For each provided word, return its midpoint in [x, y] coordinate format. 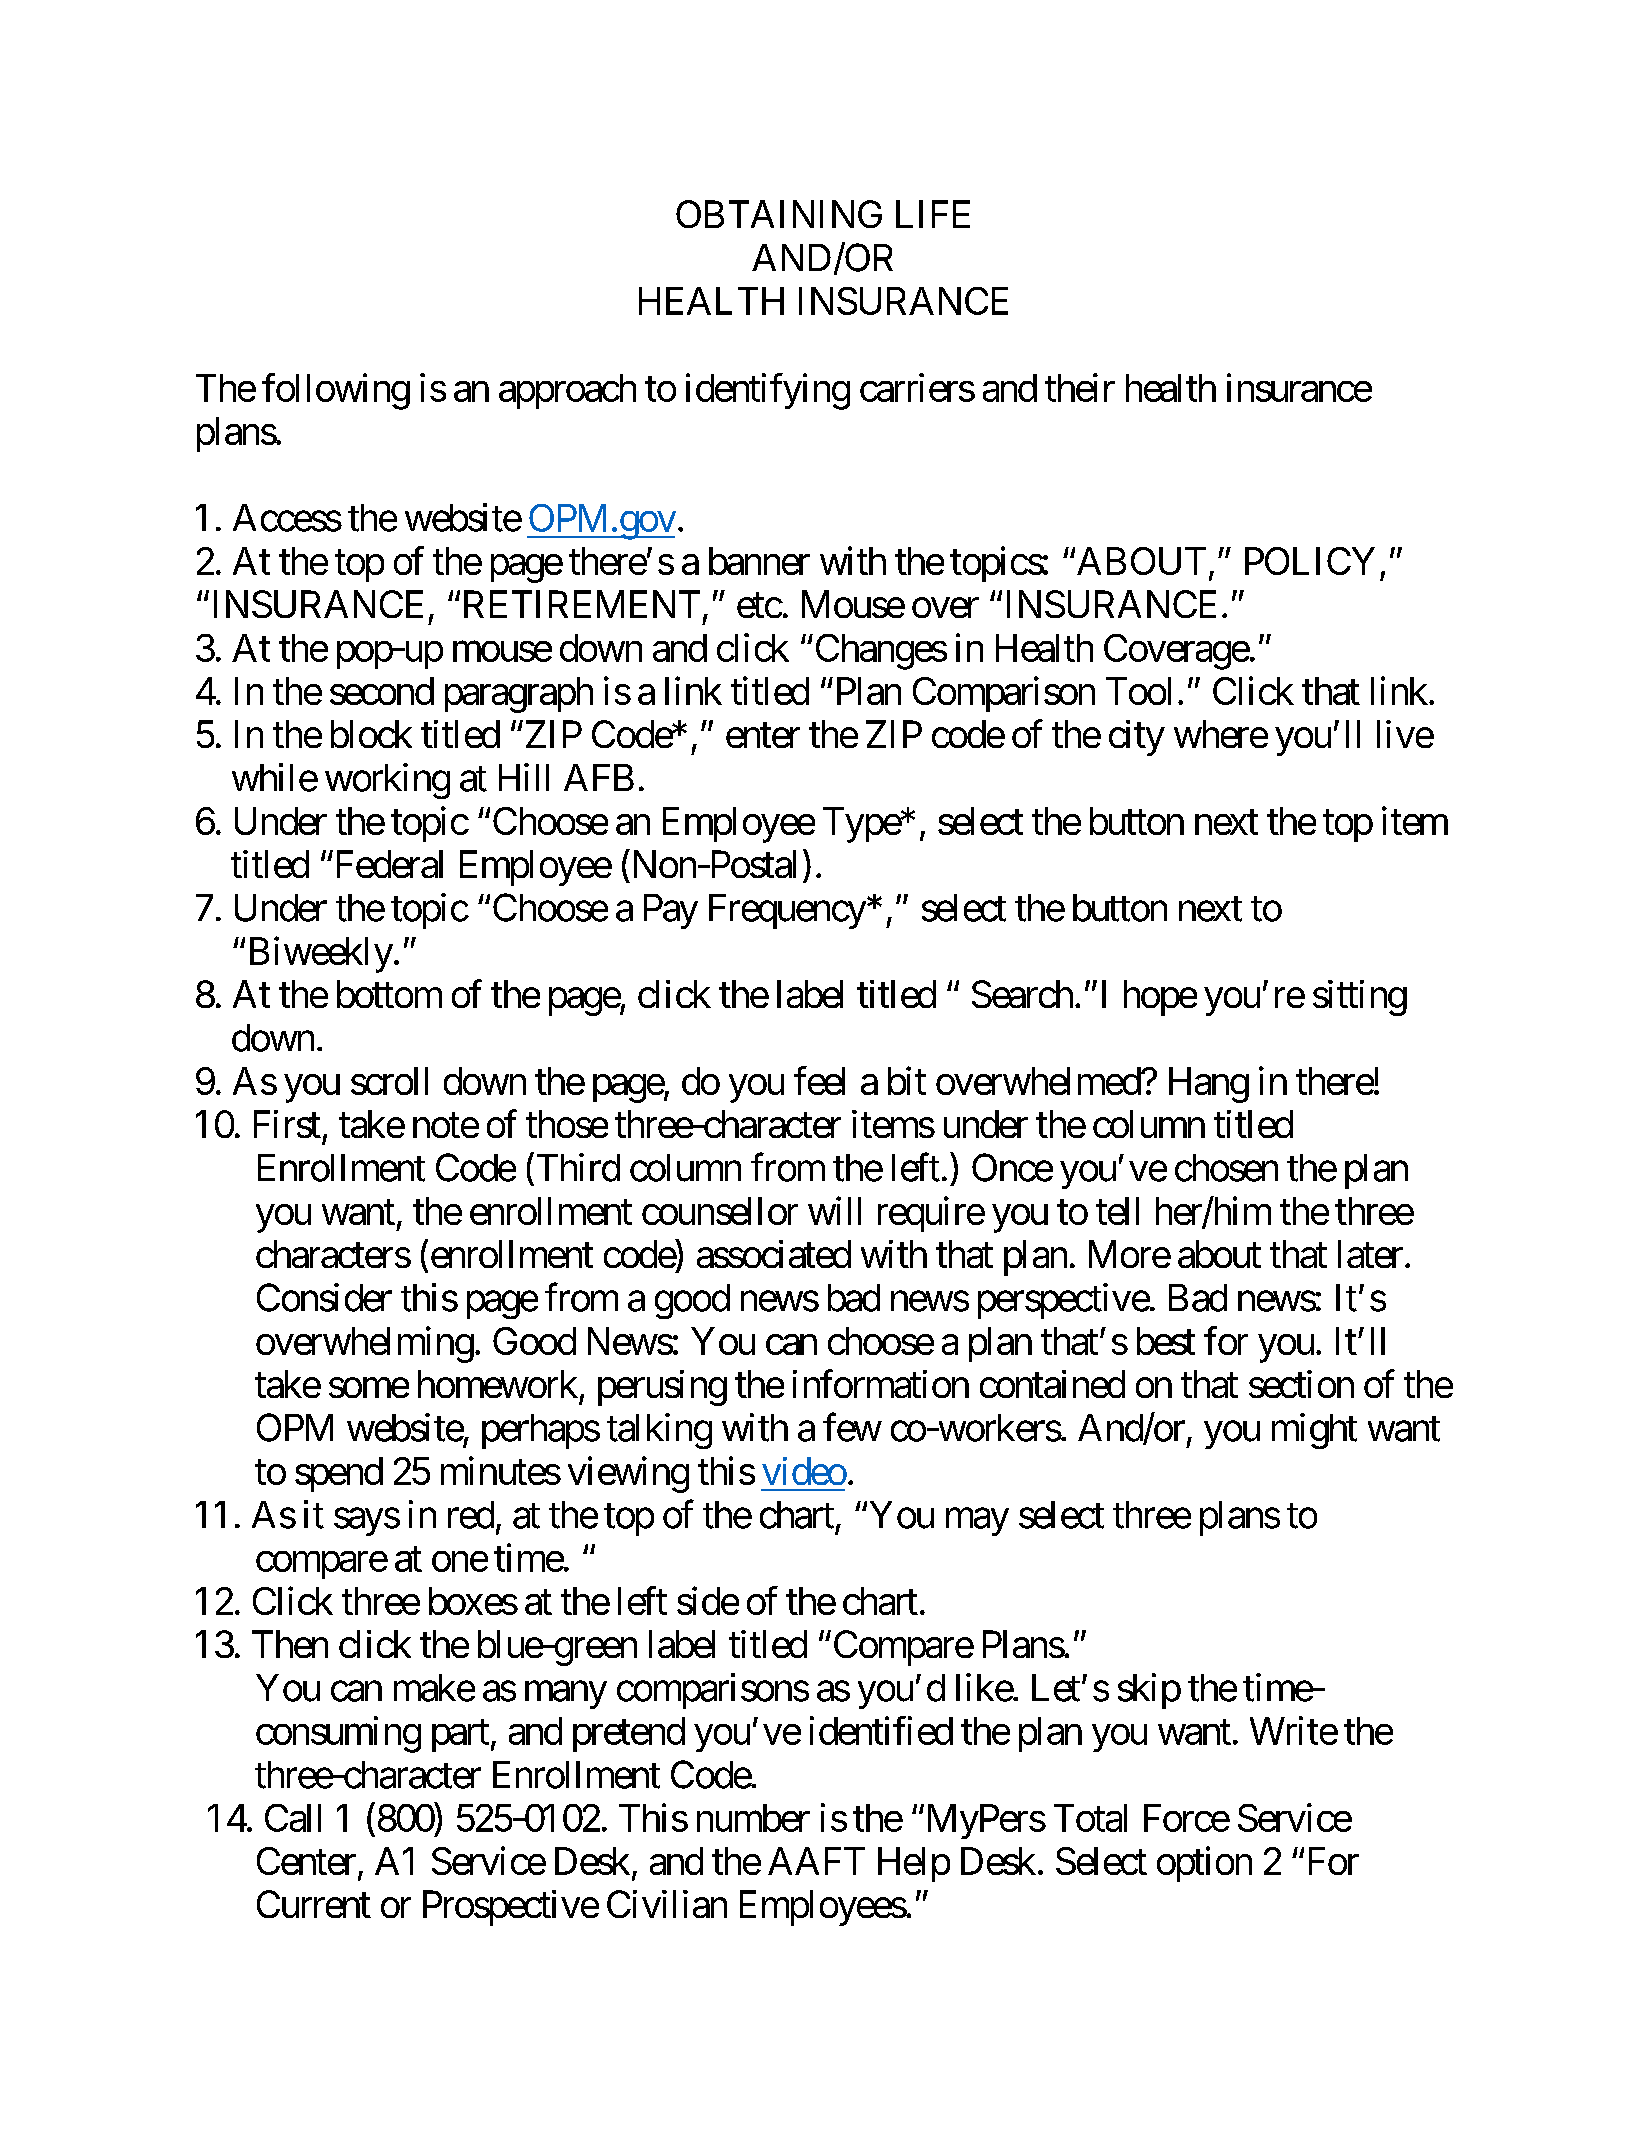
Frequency [787, 911]
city [1137, 738]
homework [498, 1384]
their [1080, 387]
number [753, 1818]
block [371, 734]
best [1166, 1341]
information [881, 1384]
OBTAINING [779, 214]
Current [314, 1904]
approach [567, 391]
